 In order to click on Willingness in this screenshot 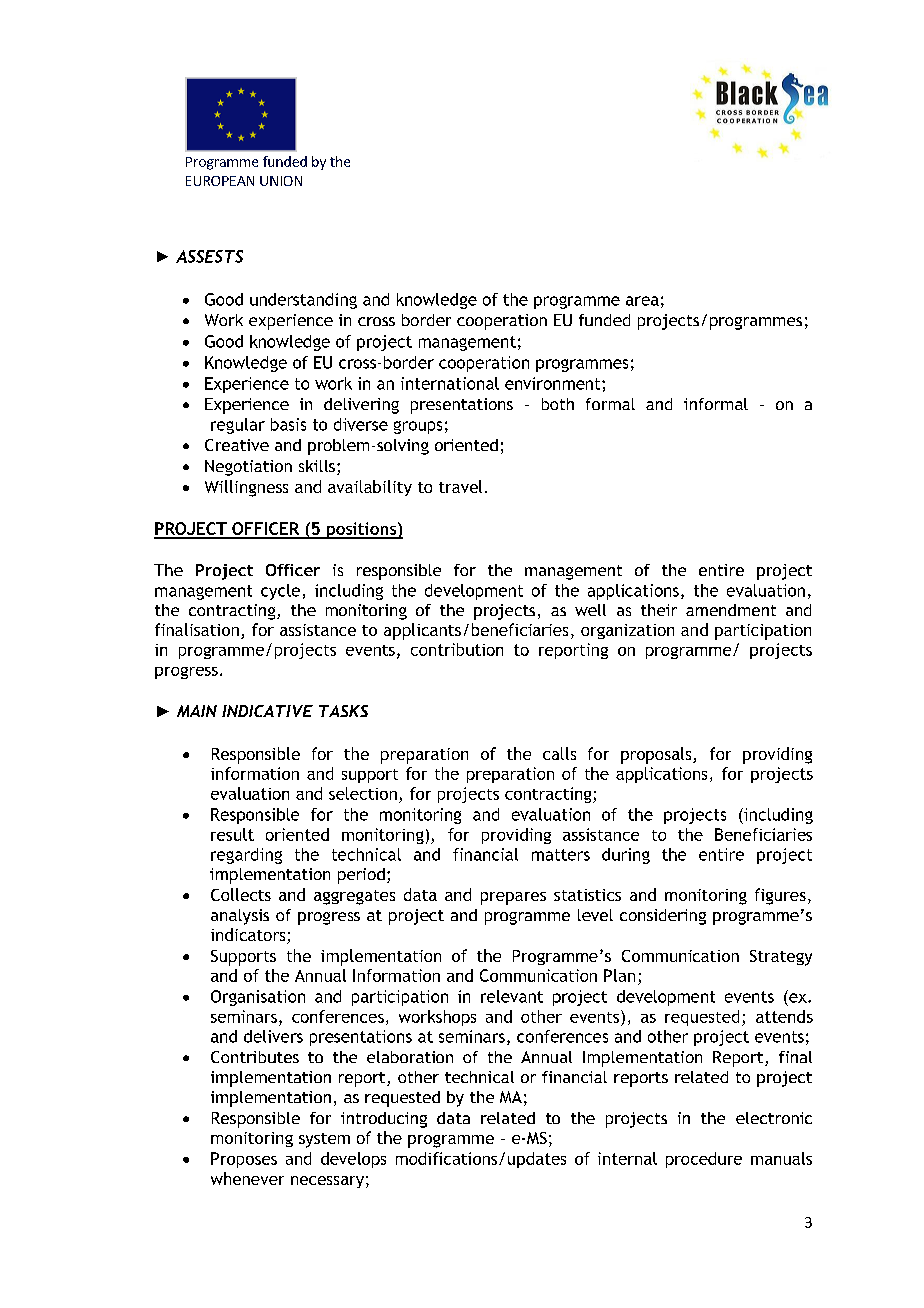, I will do `click(246, 488)`.
